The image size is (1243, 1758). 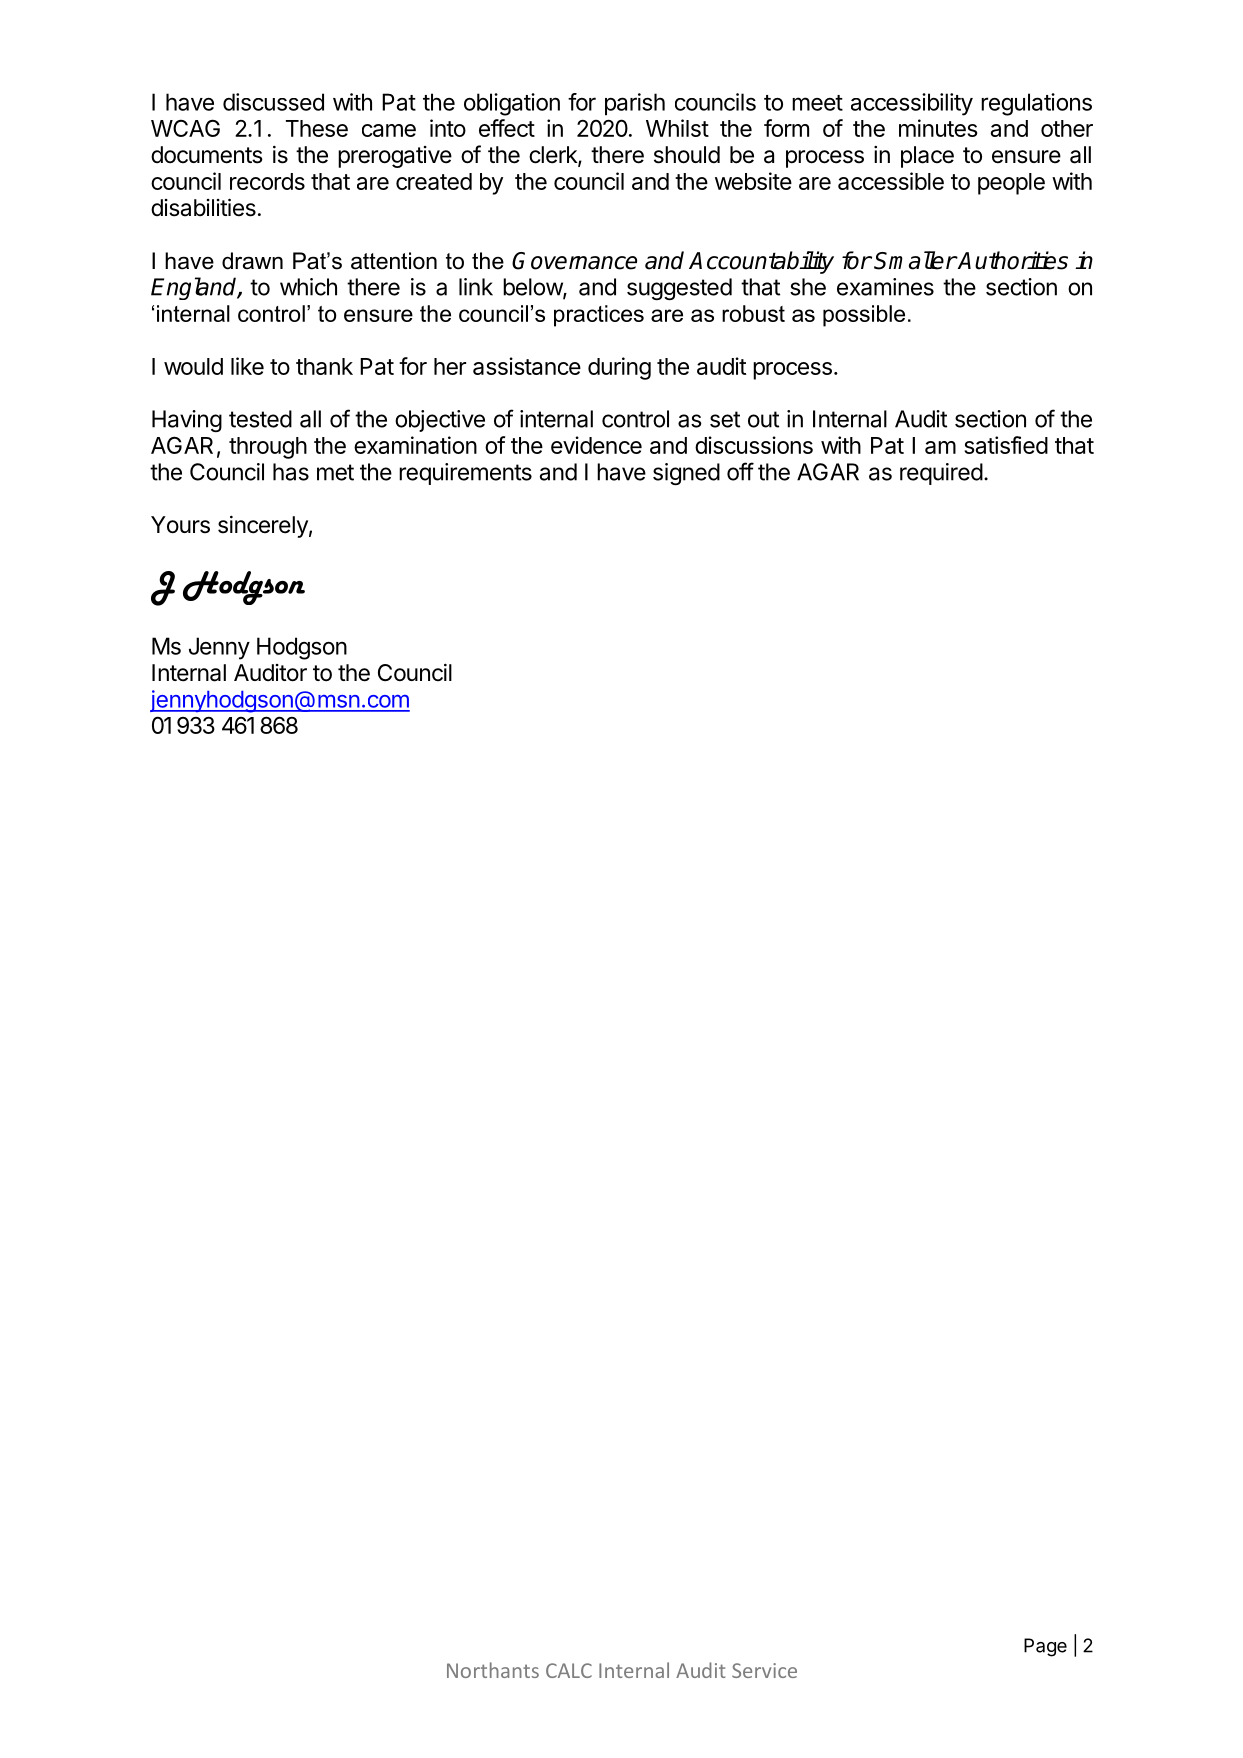 I want to click on CALC, so click(x=569, y=1670).
